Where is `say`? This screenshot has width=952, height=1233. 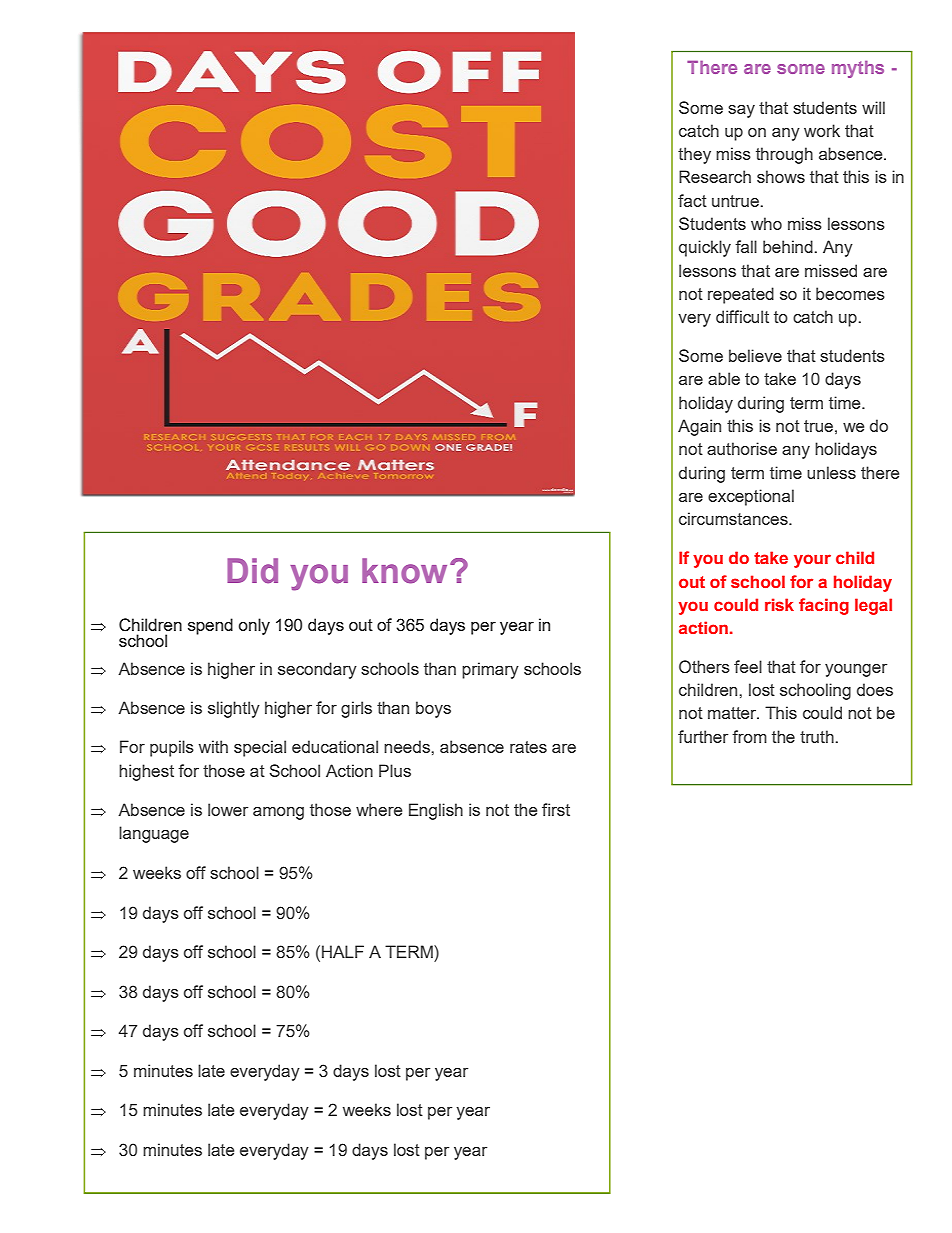
say is located at coordinates (741, 111).
